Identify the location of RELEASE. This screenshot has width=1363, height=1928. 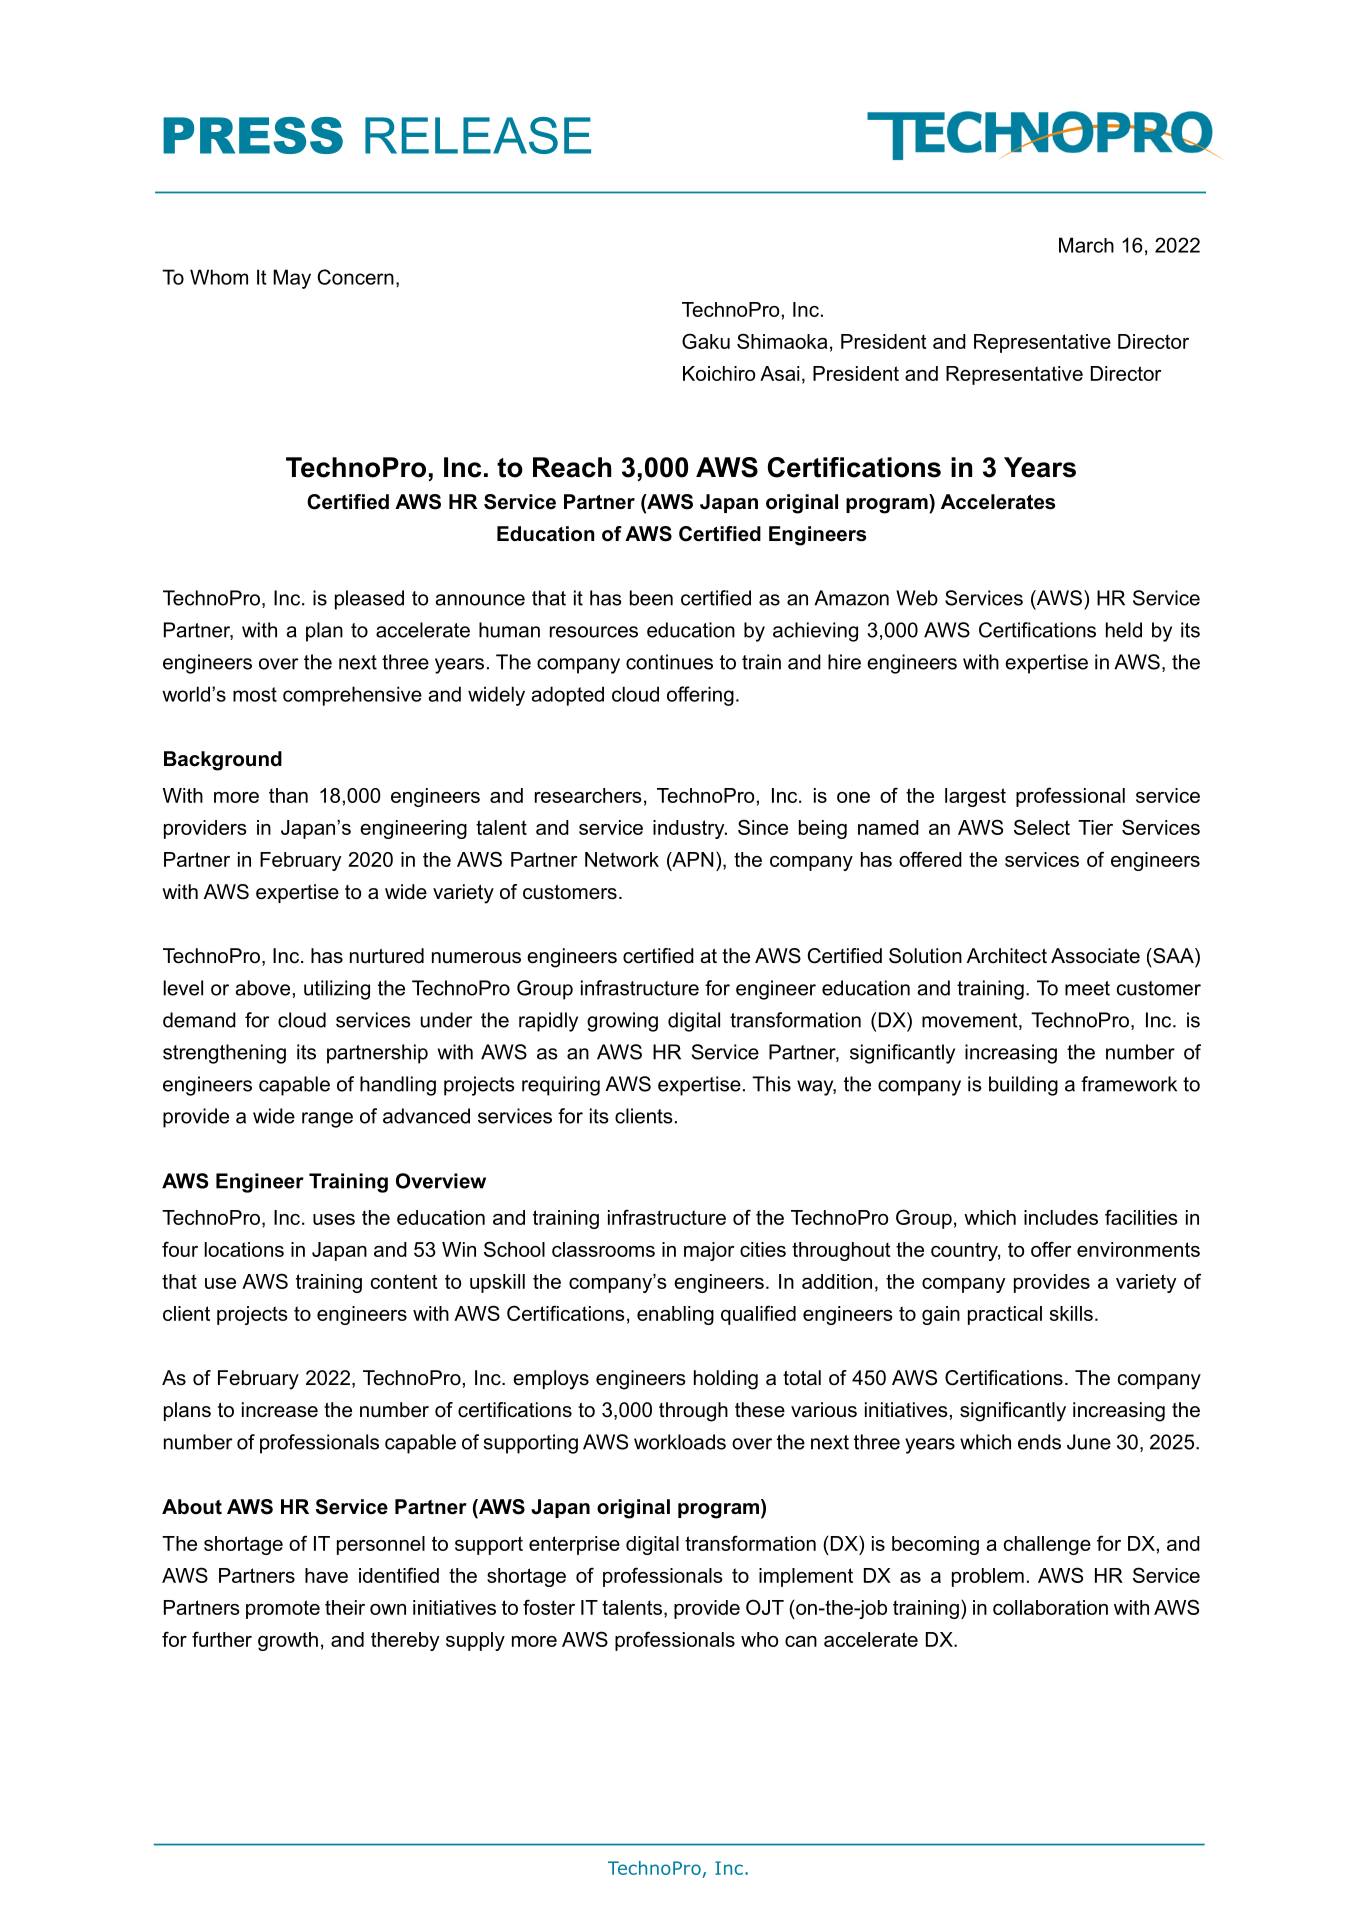
(478, 135).
